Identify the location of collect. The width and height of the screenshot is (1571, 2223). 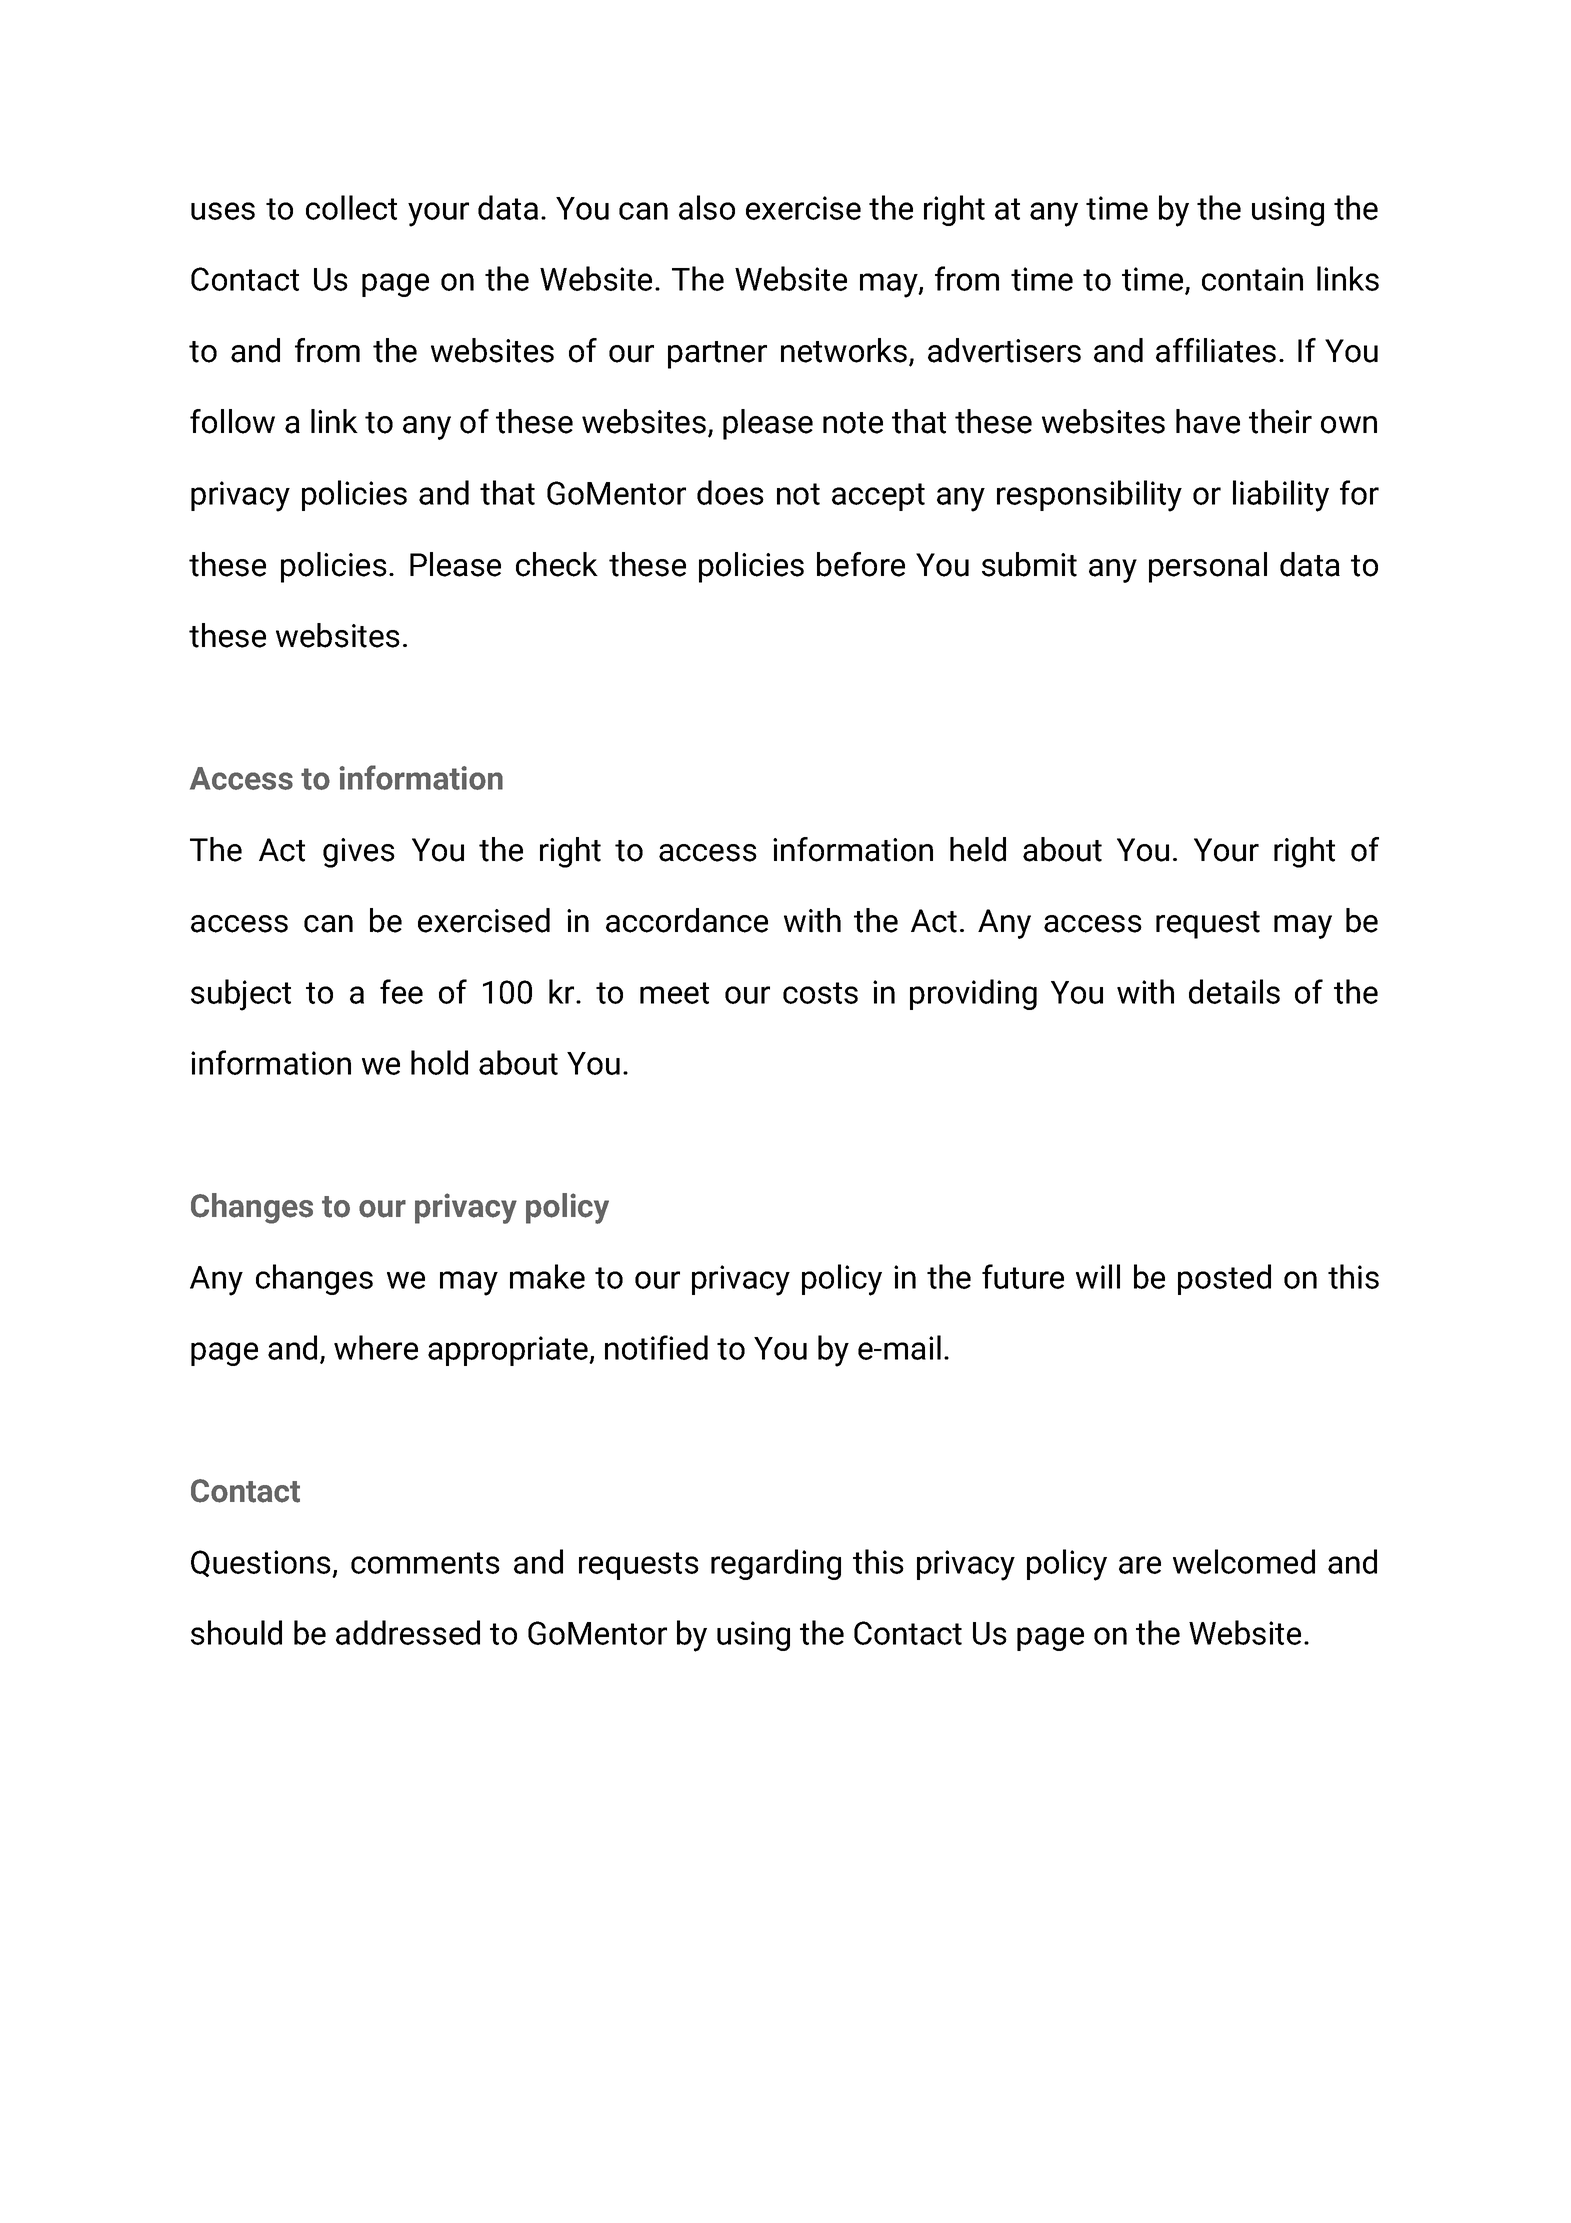
(351, 207).
